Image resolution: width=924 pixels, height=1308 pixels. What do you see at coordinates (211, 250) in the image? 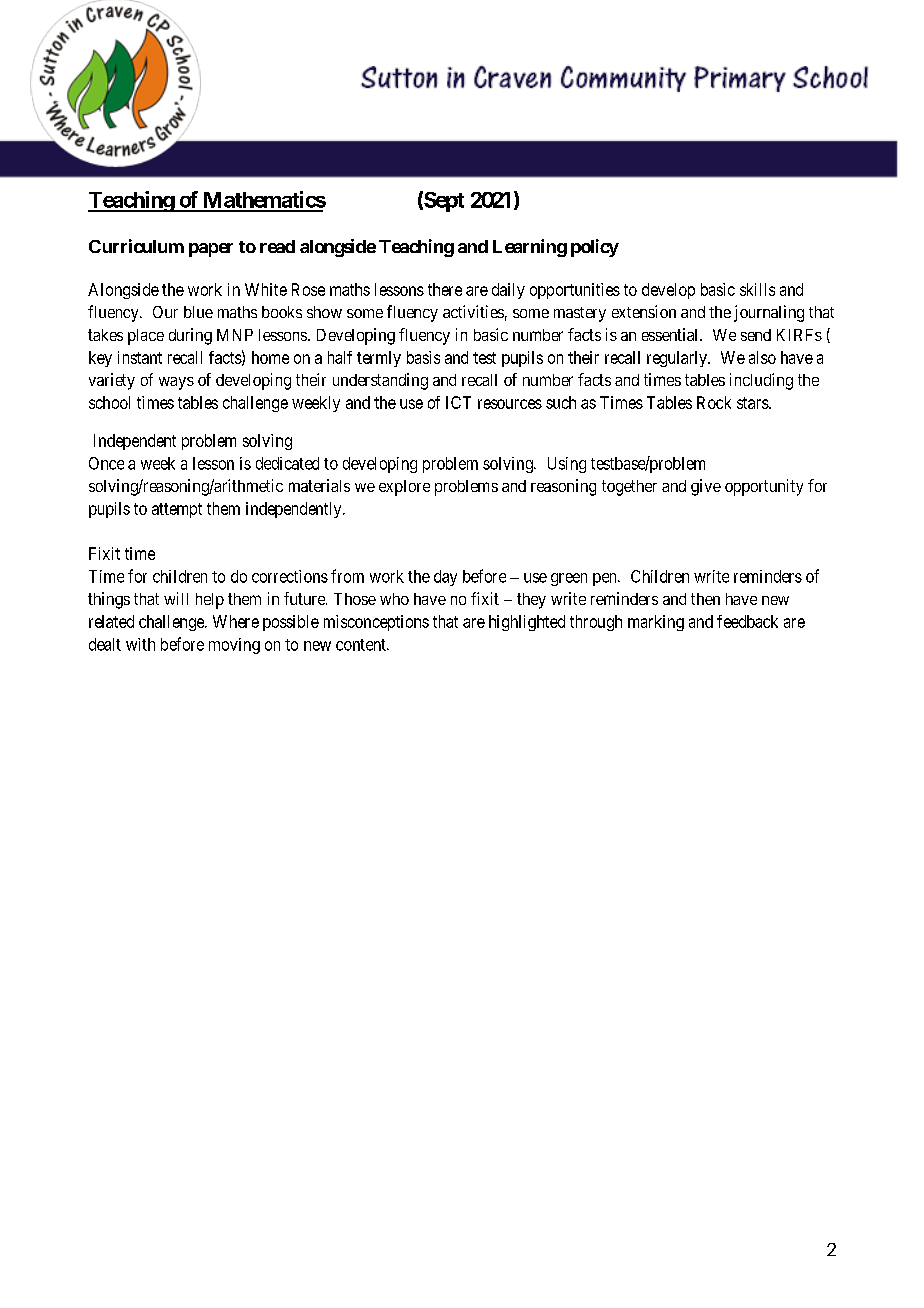
I see `paper` at bounding box center [211, 250].
